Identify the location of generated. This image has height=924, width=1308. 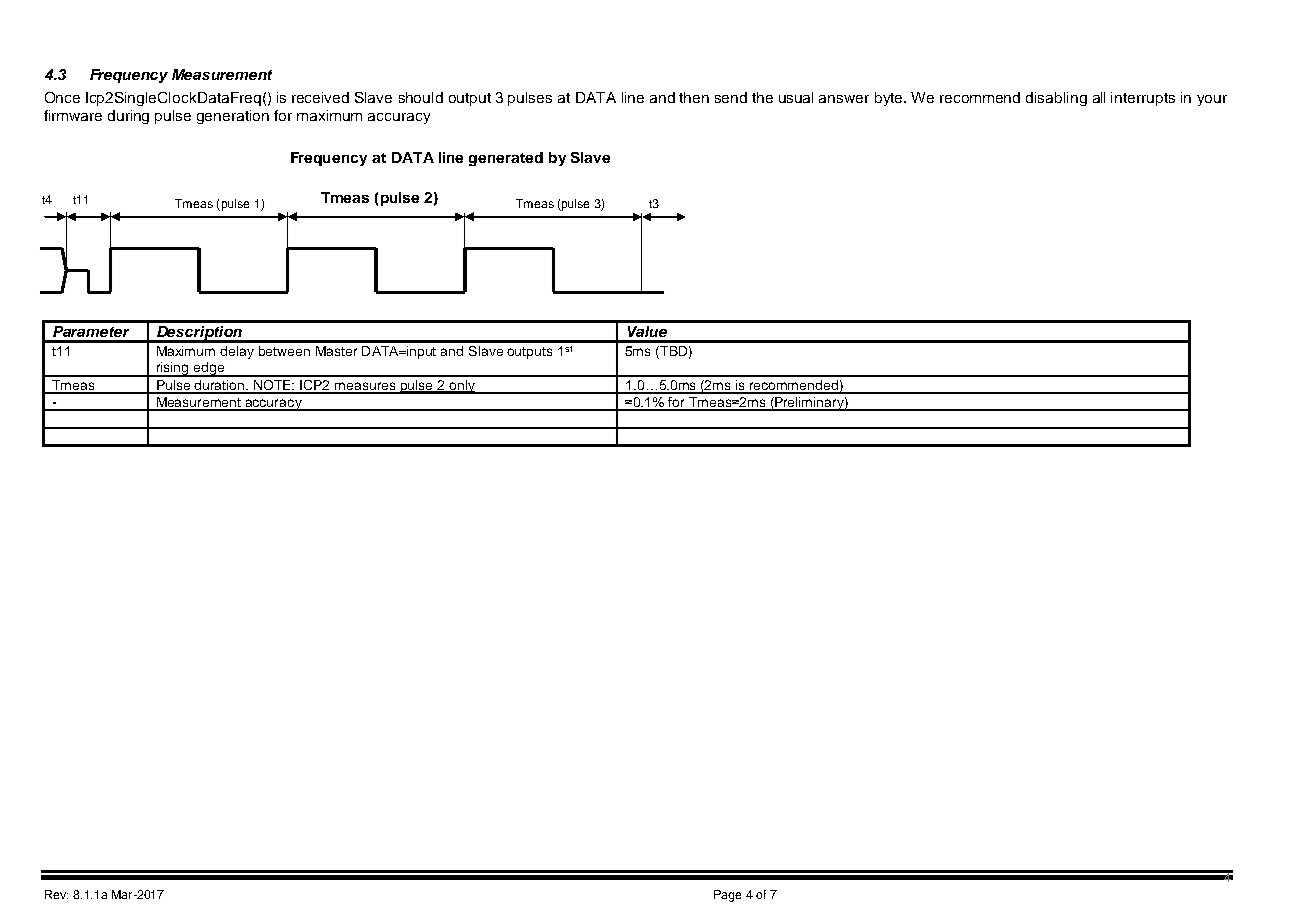
(506, 159).
